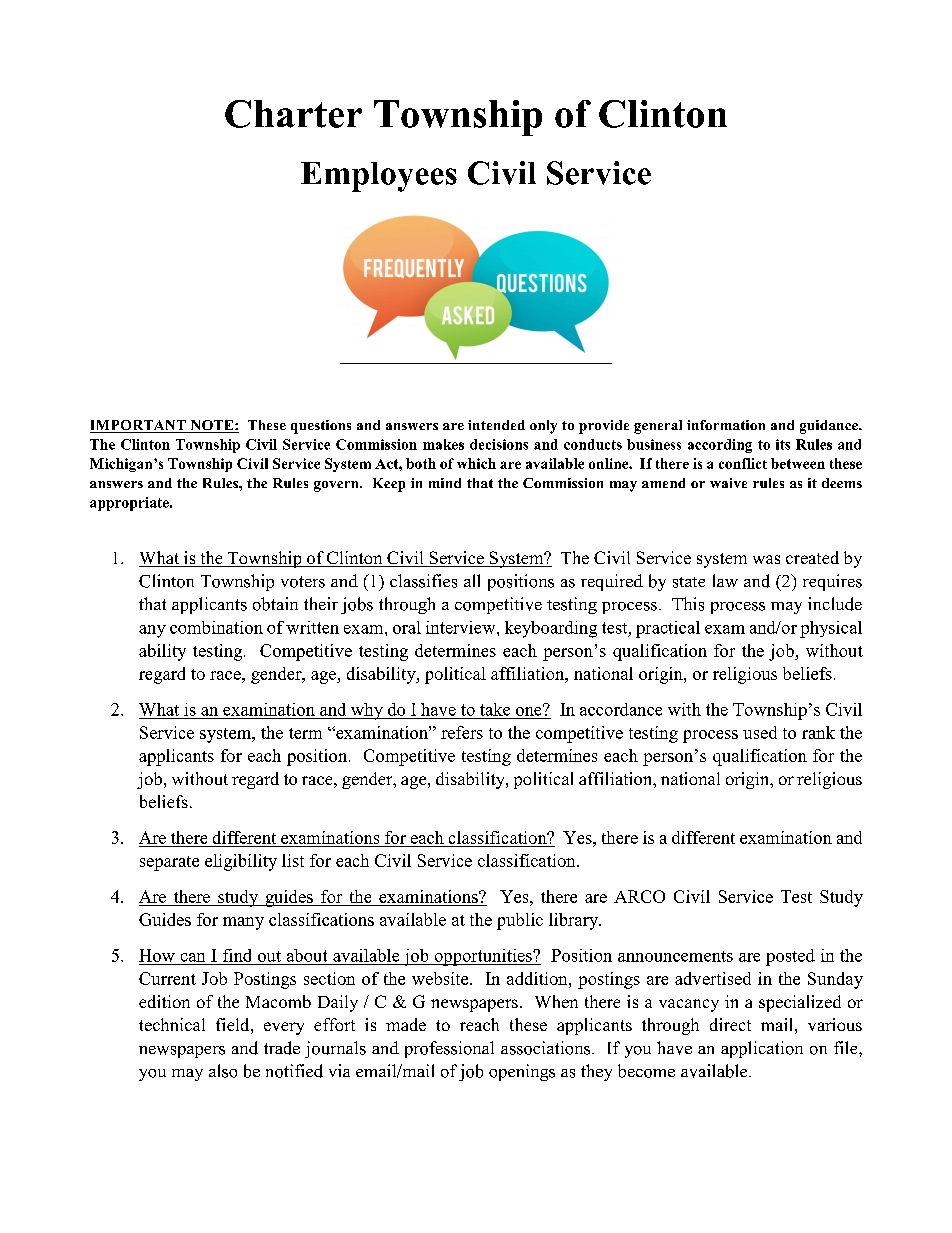 The height and width of the screenshot is (1233, 952). I want to click on application, so click(762, 1049).
